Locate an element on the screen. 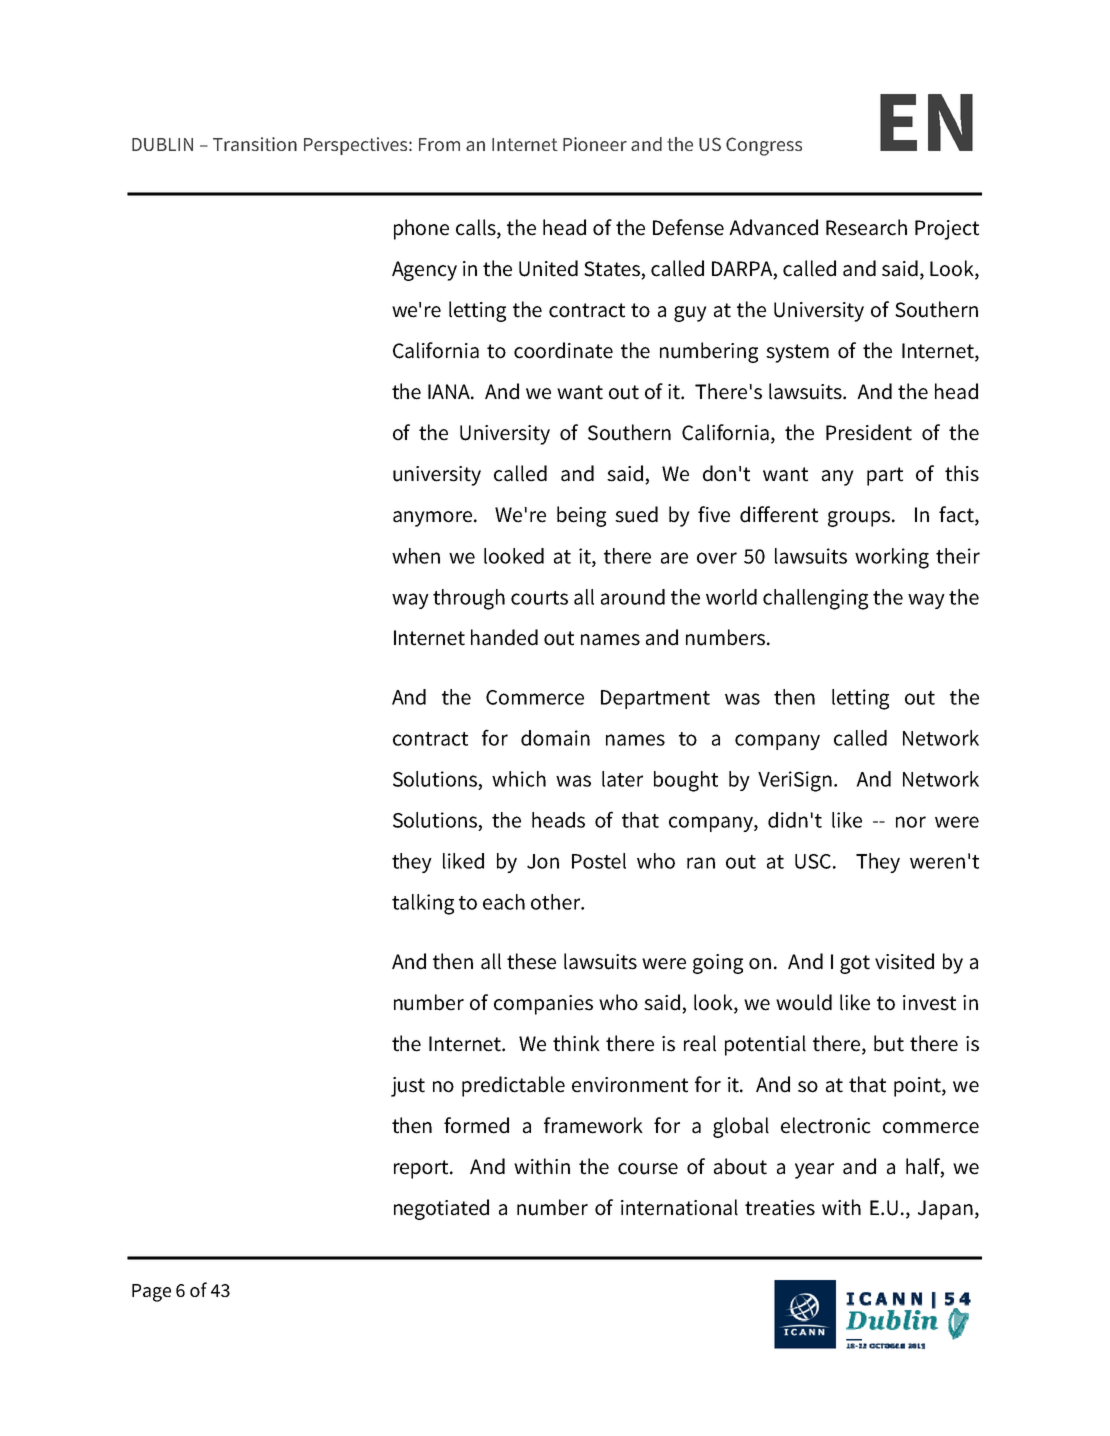  negotiated is located at coordinates (441, 1209).
